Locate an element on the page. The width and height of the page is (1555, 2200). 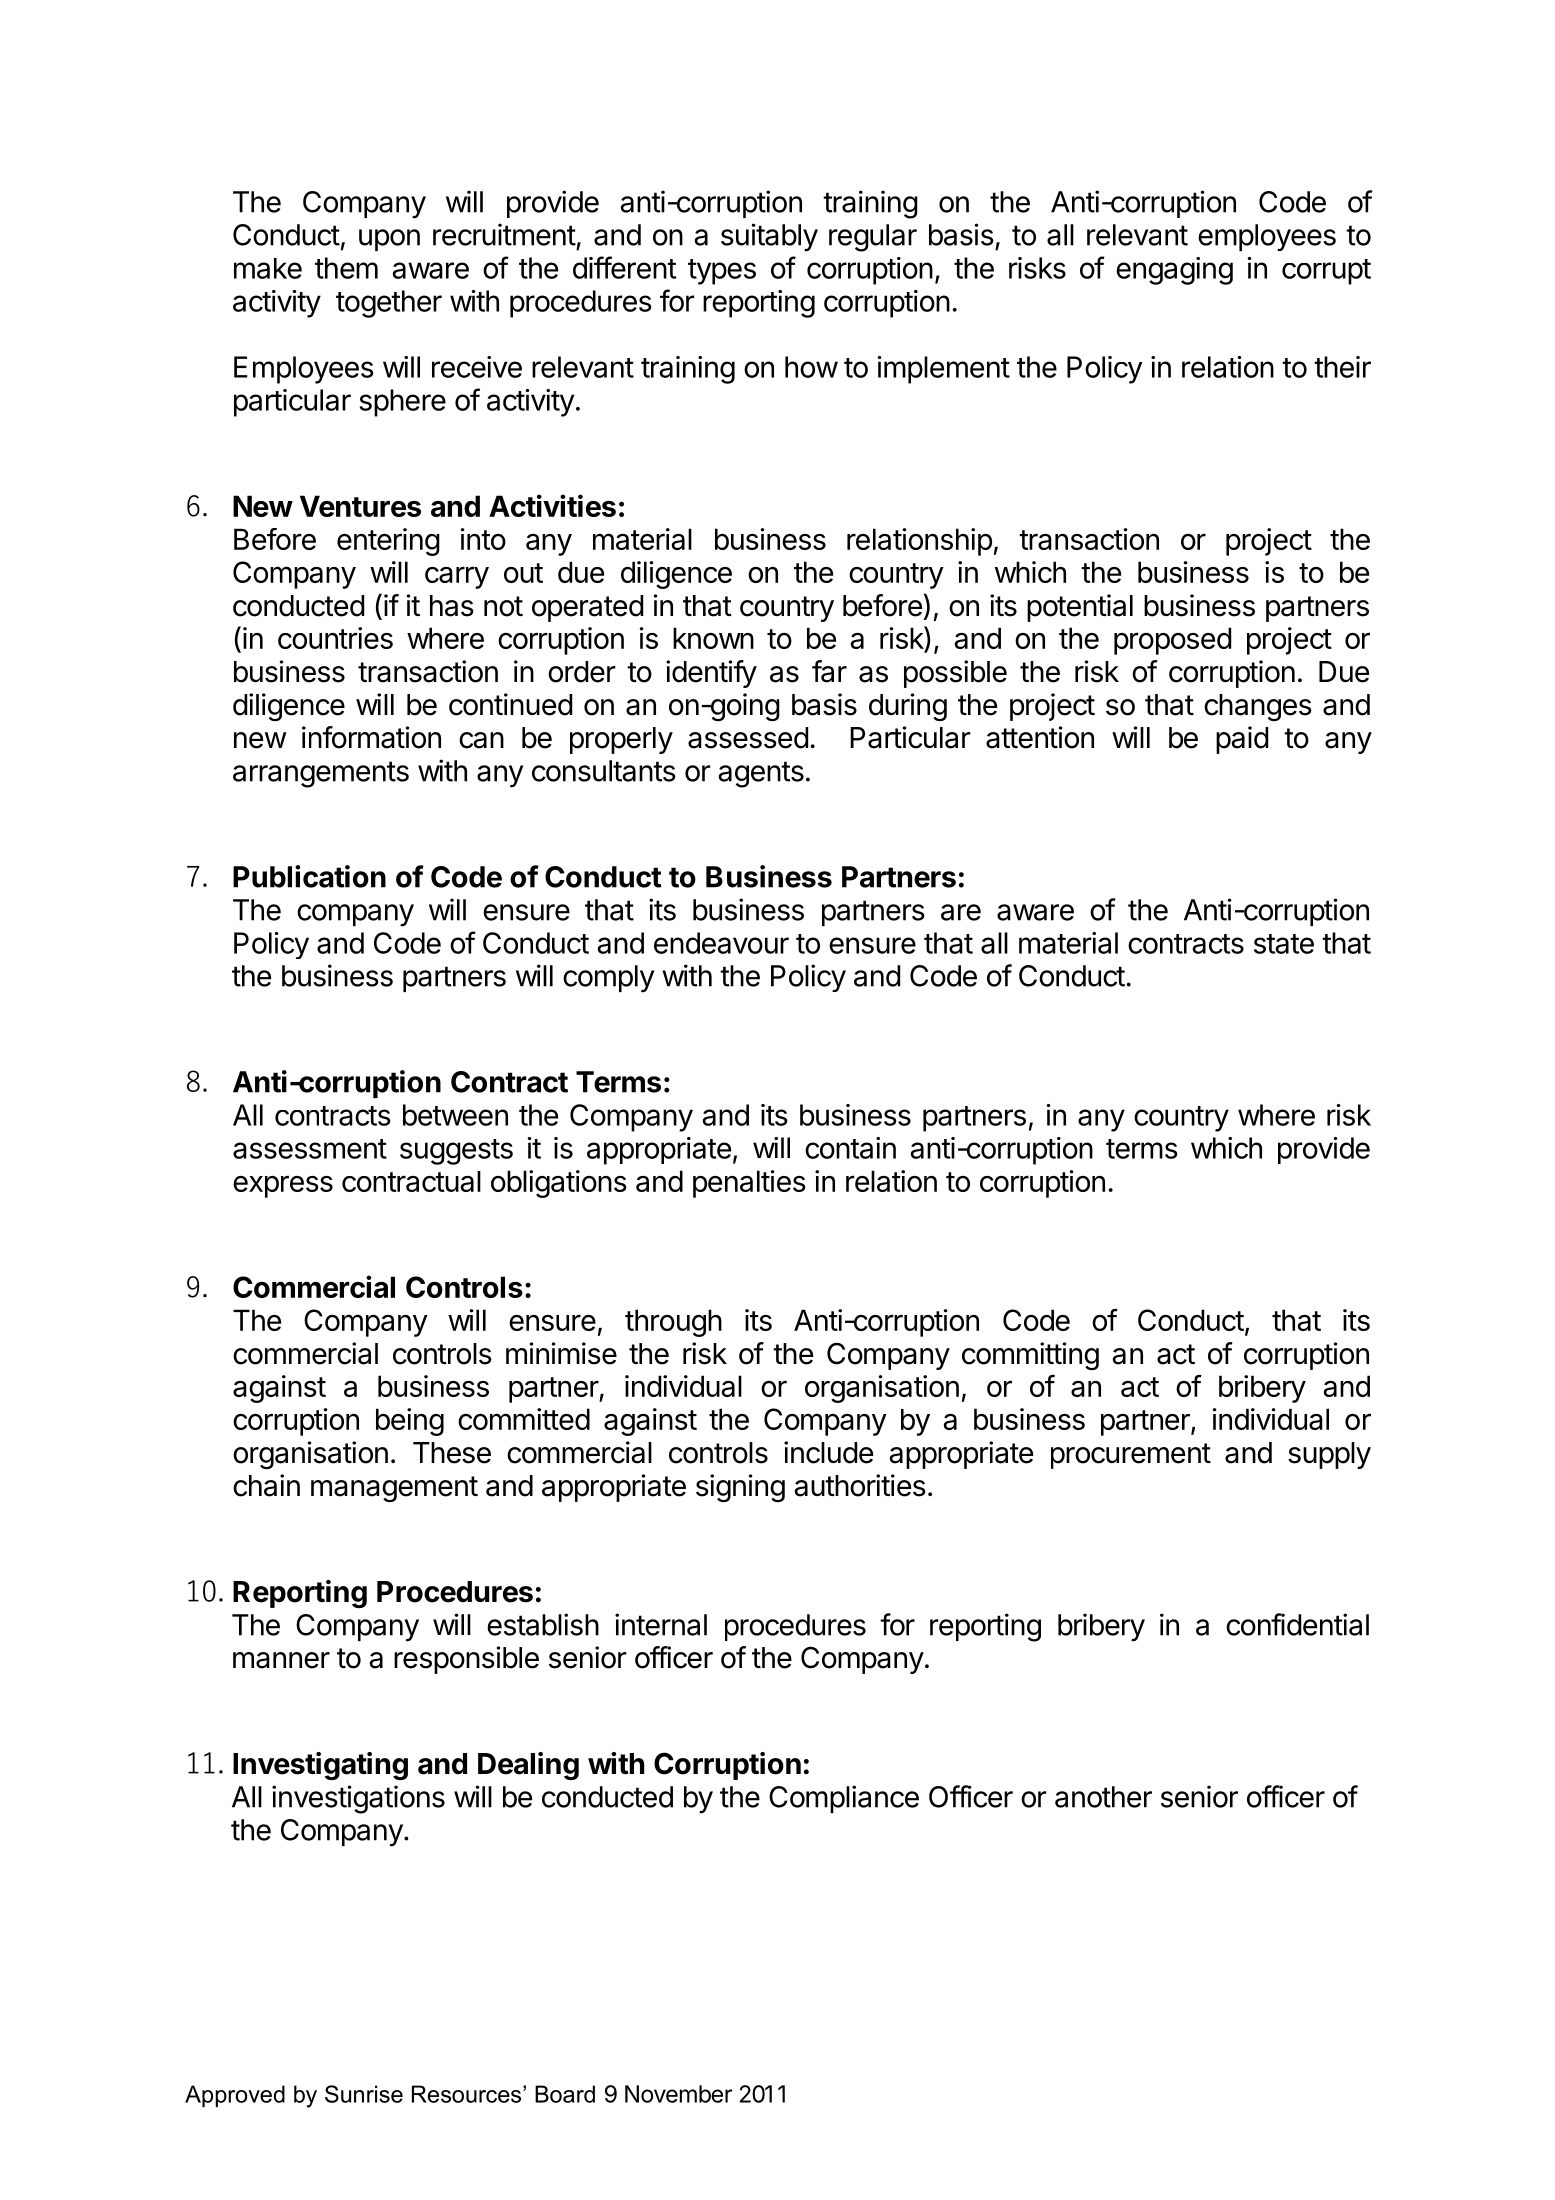
through is located at coordinates (673, 1323).
